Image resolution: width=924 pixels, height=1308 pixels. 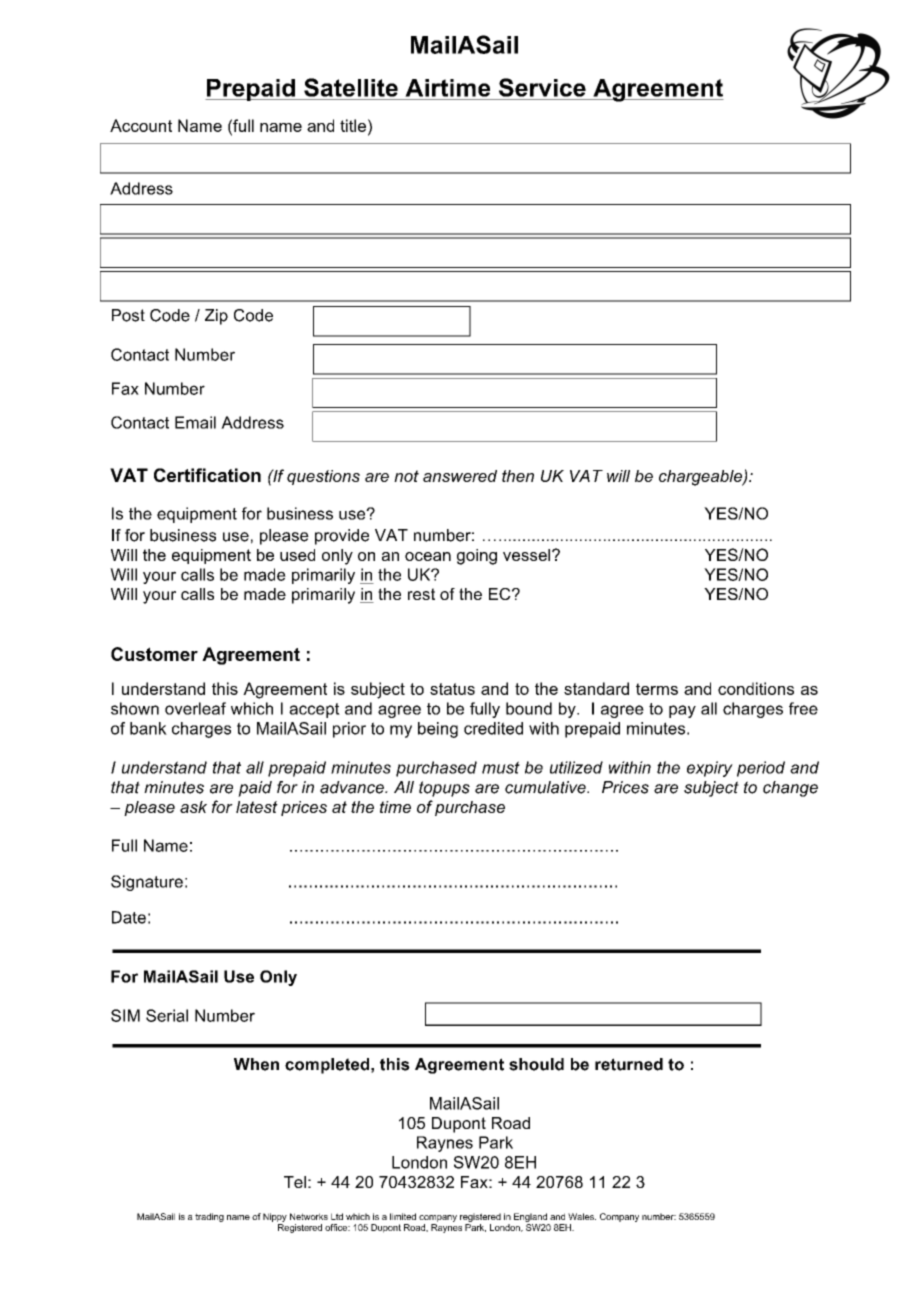 I want to click on conditions, so click(x=756, y=688).
